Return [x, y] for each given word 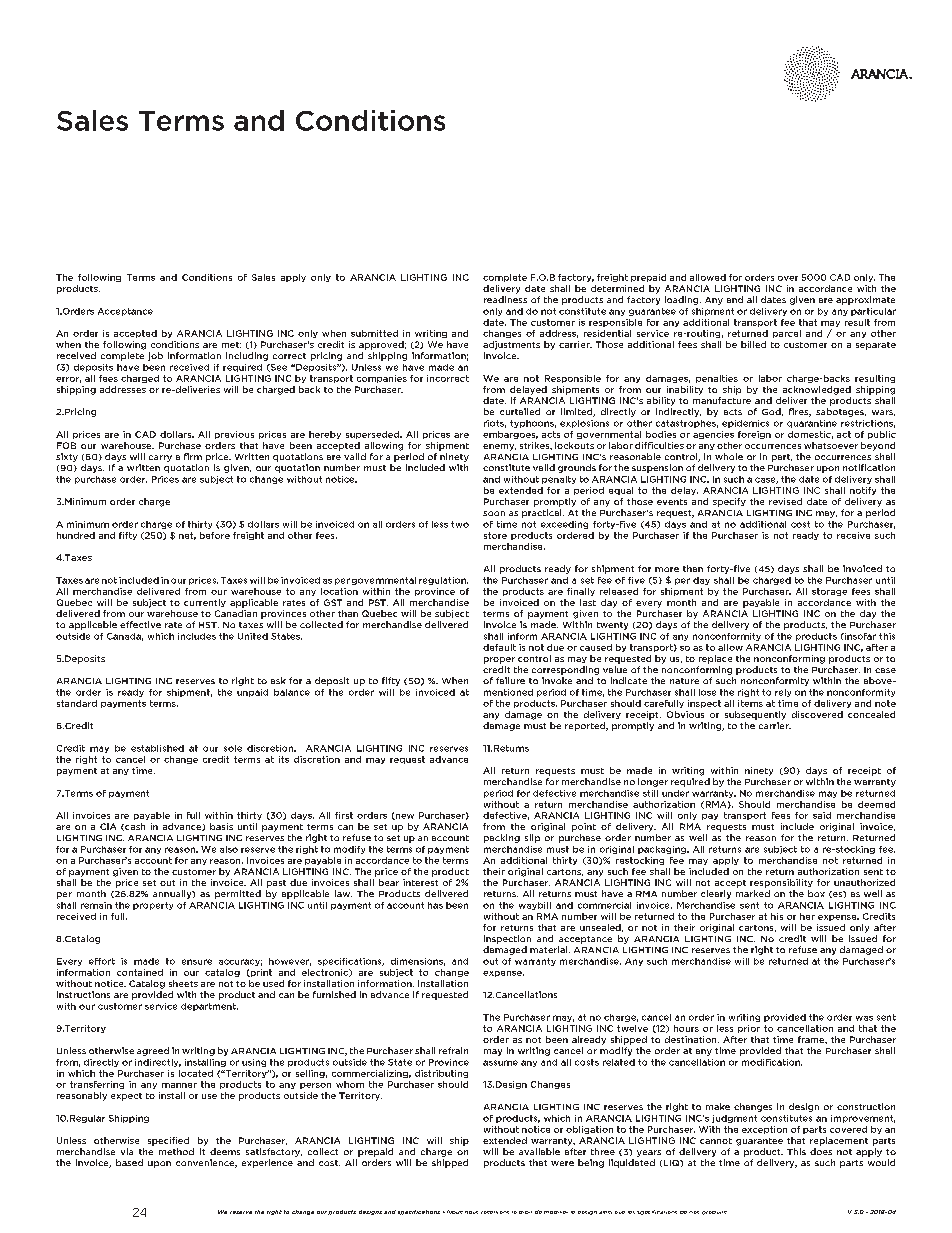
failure [510, 680]
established [157, 748]
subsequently [755, 715]
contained [140, 972]
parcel [787, 334]
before [215, 535]
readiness [505, 299]
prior [749, 1029]
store [495, 535]
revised [785, 501]
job [155, 356]
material [550, 949]
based [129, 1162]
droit [525, 1212]
